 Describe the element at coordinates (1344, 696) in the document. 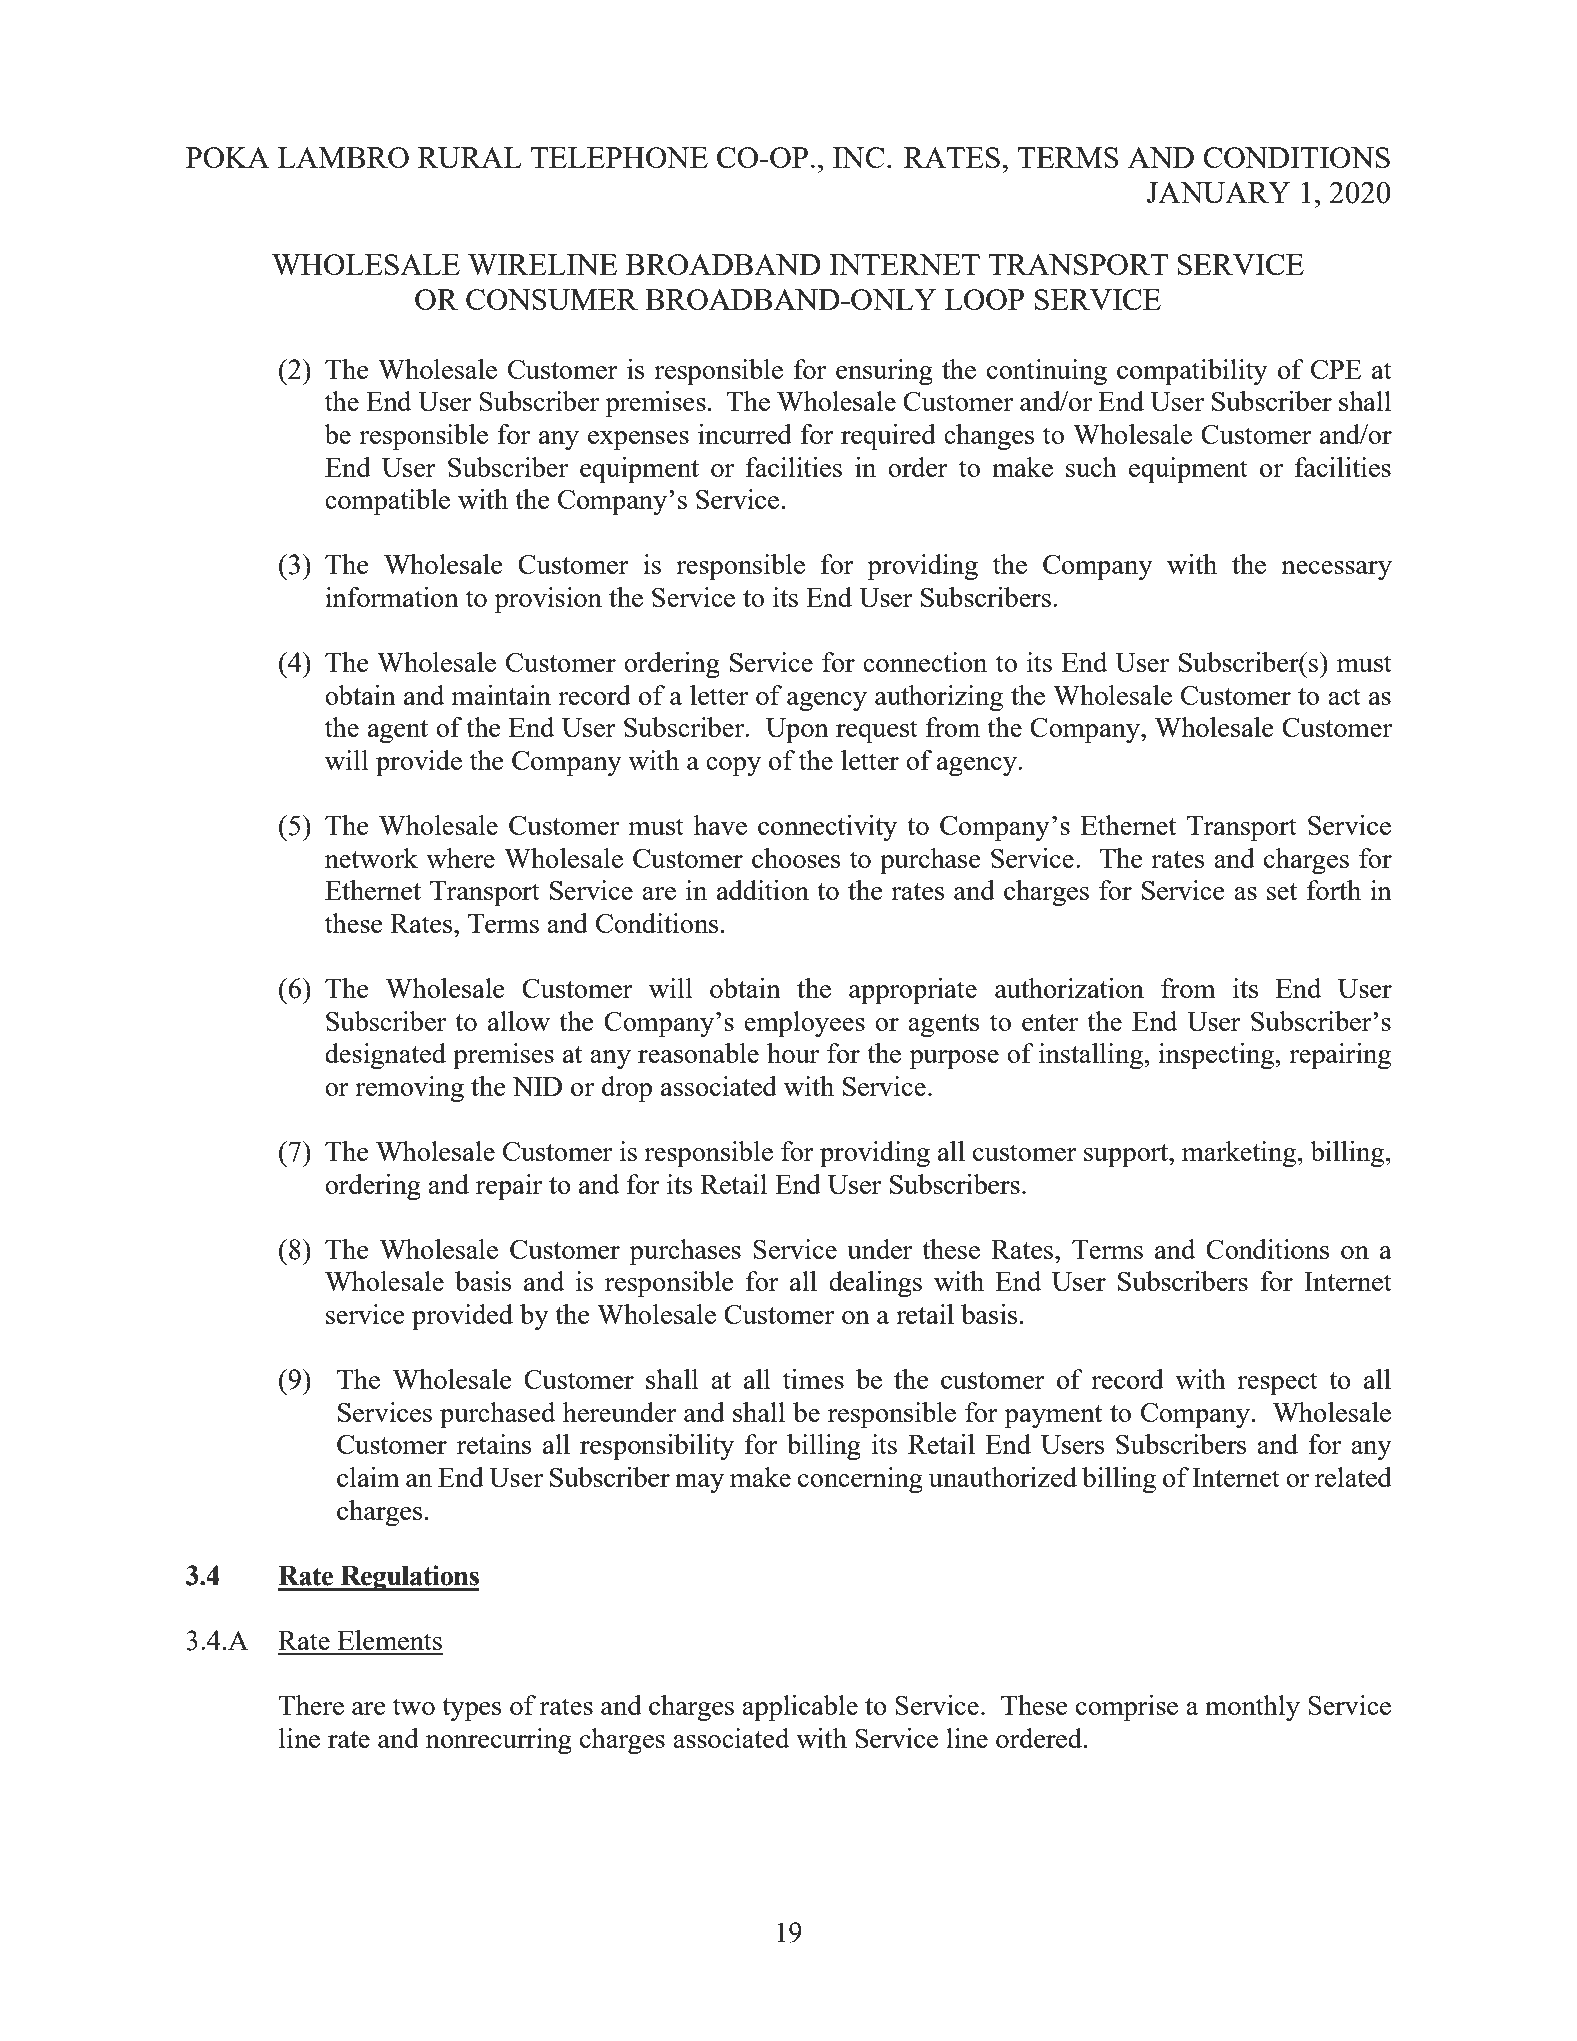

I see `act` at that location.
